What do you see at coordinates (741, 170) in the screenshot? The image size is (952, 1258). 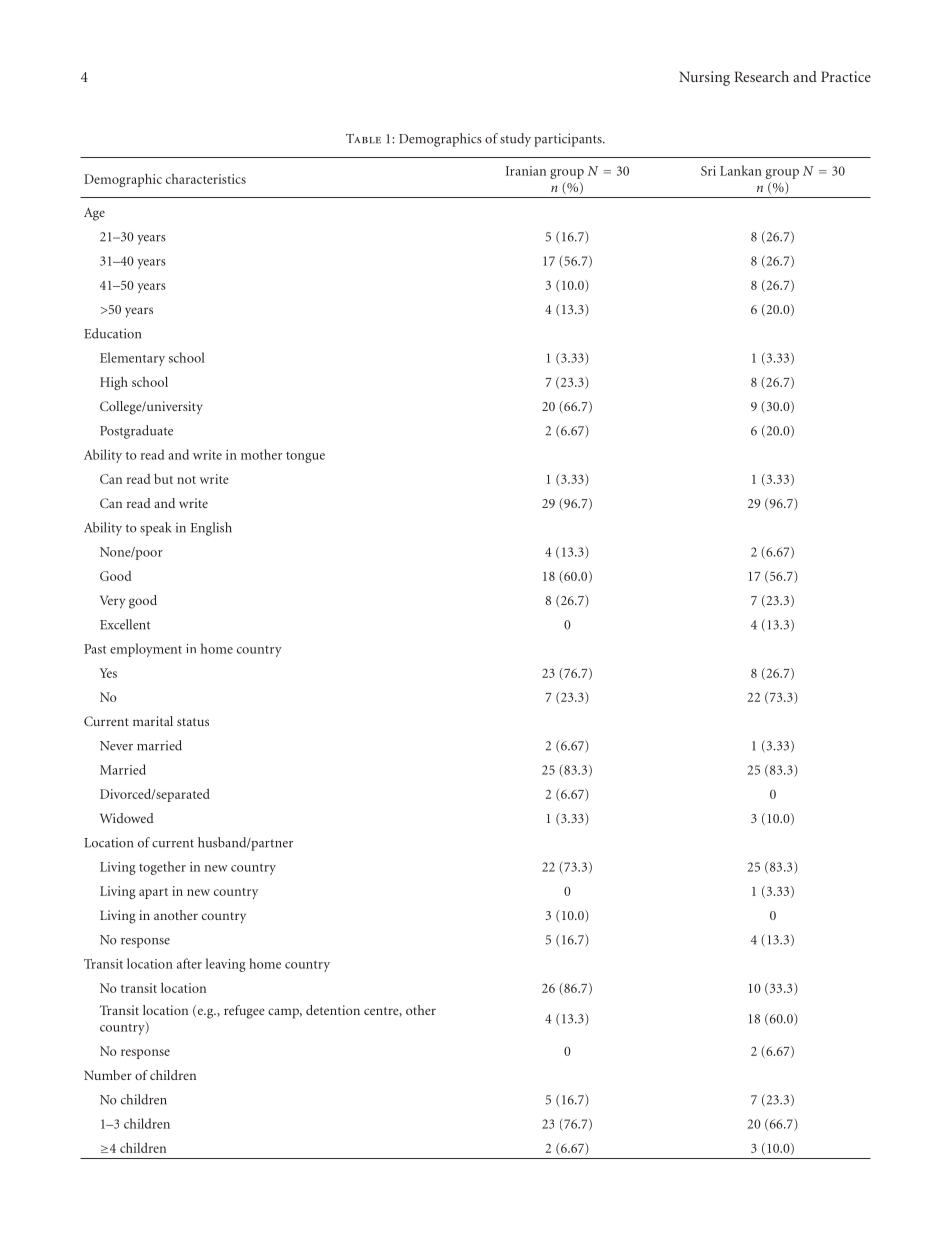 I see `Lankan` at bounding box center [741, 170].
